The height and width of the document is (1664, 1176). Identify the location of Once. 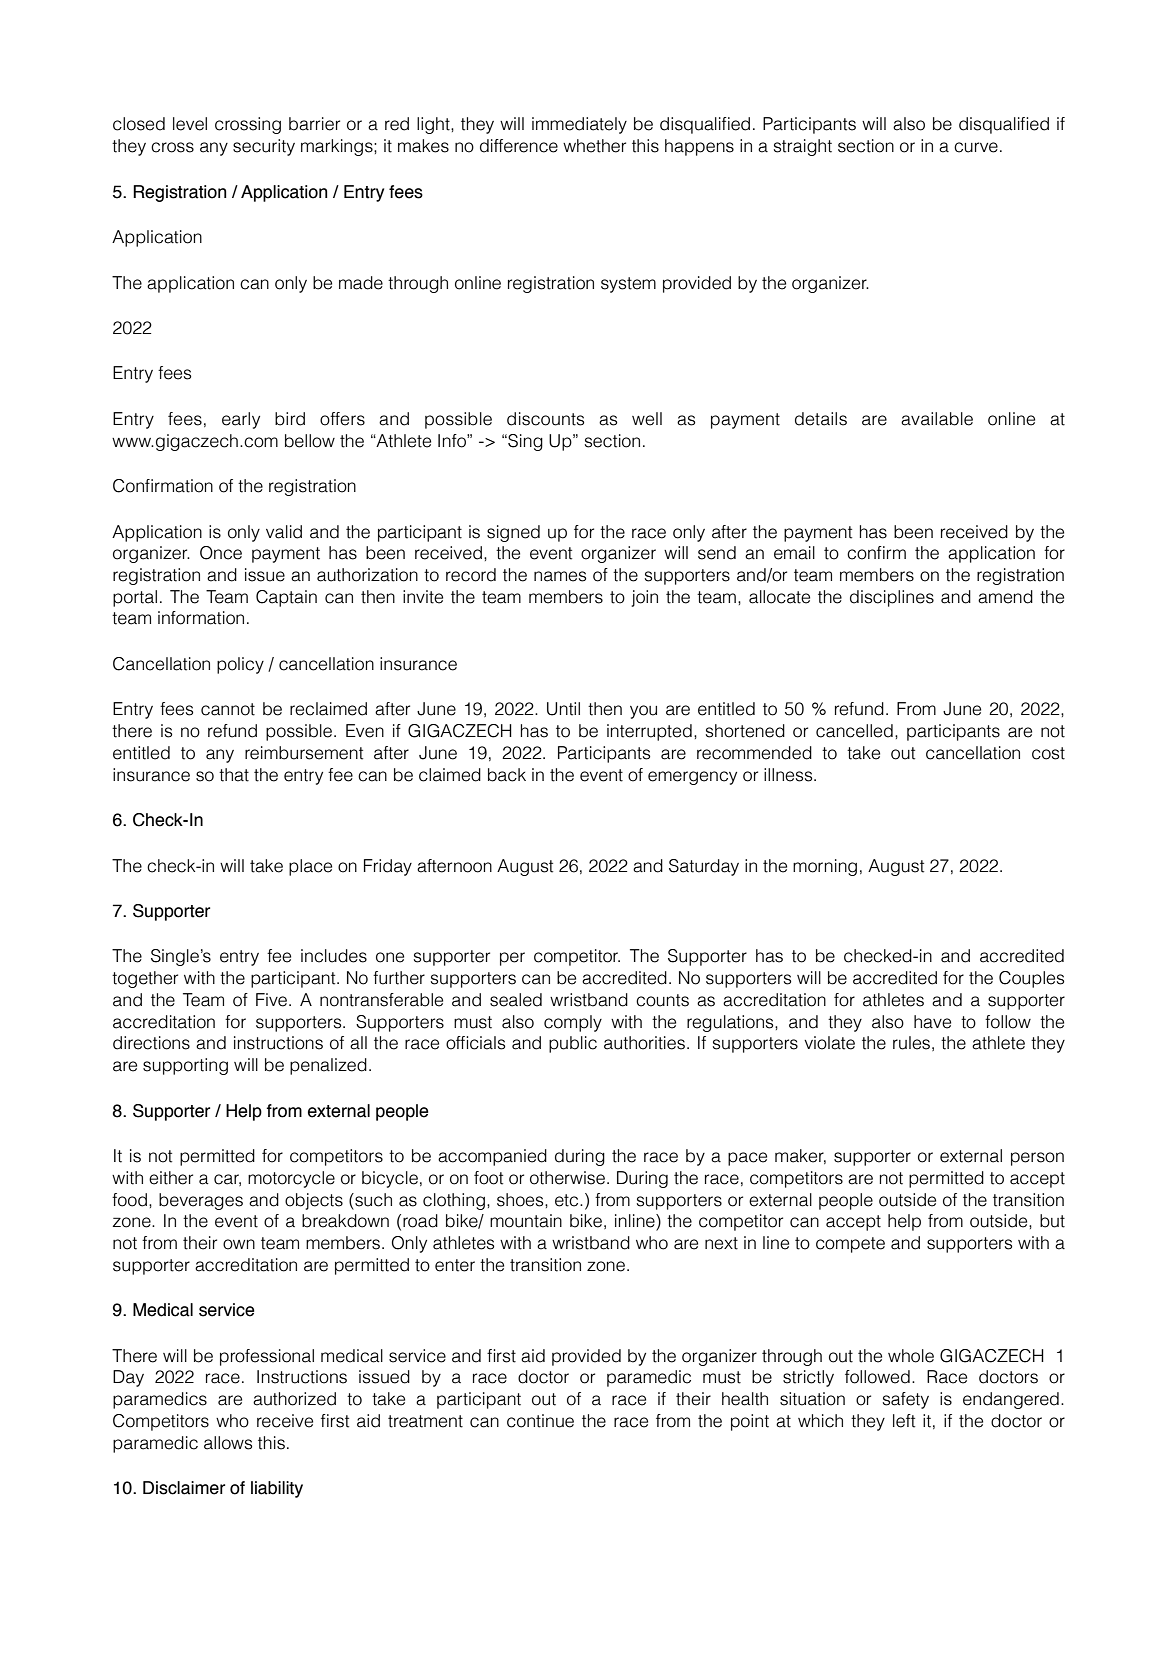
(221, 553).
